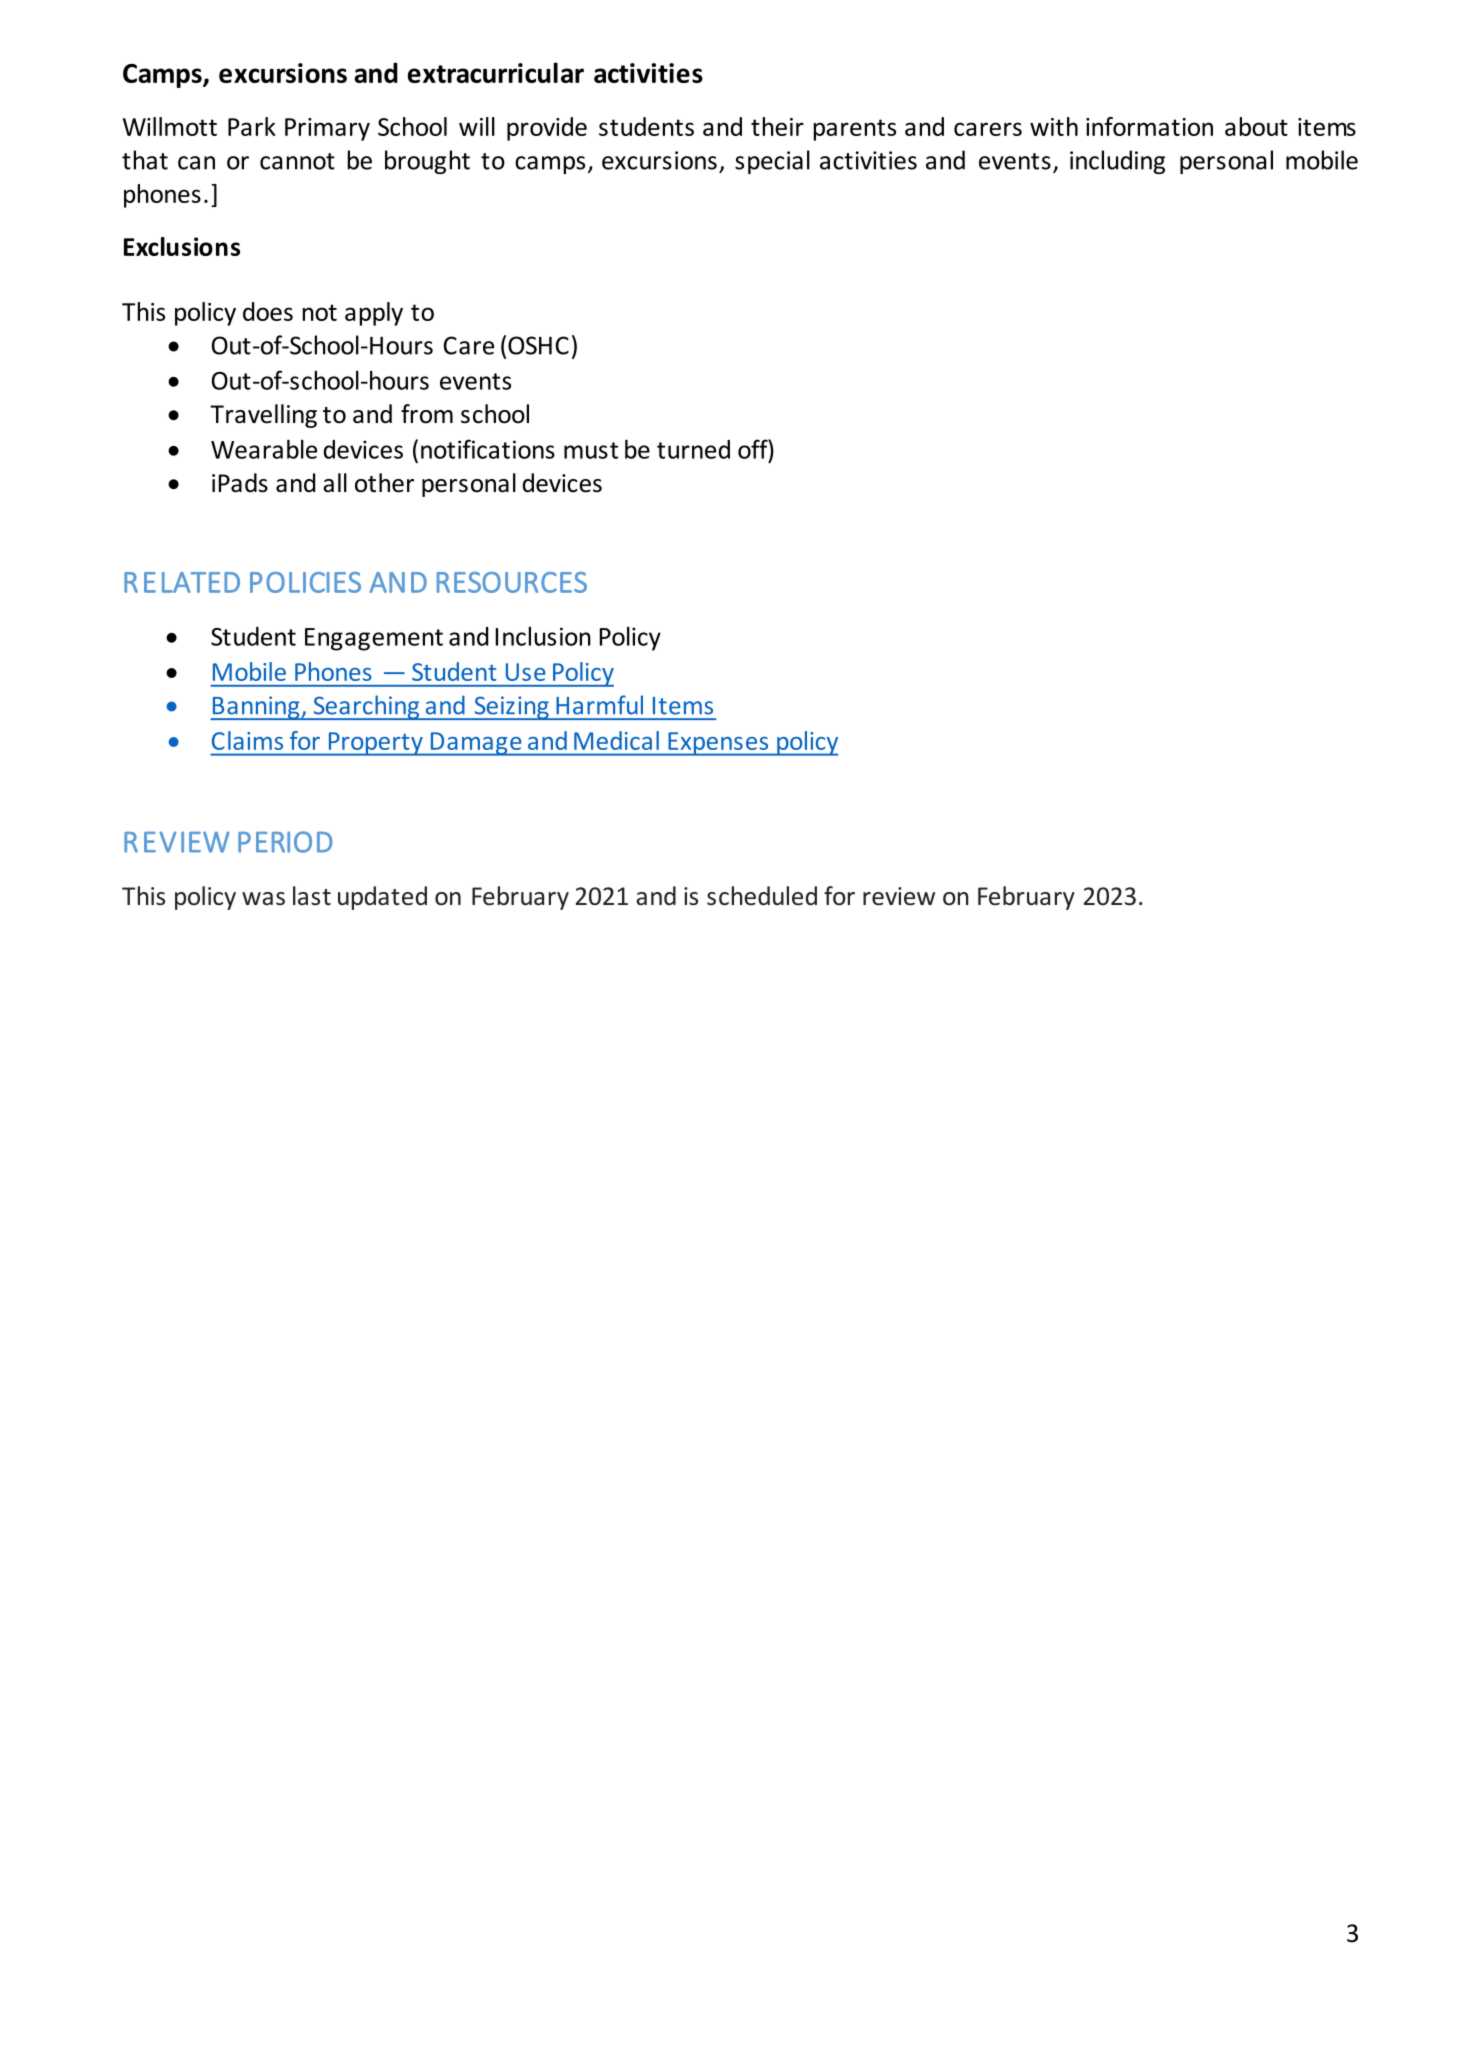  What do you see at coordinates (591, 450) in the page?
I see `must` at bounding box center [591, 450].
